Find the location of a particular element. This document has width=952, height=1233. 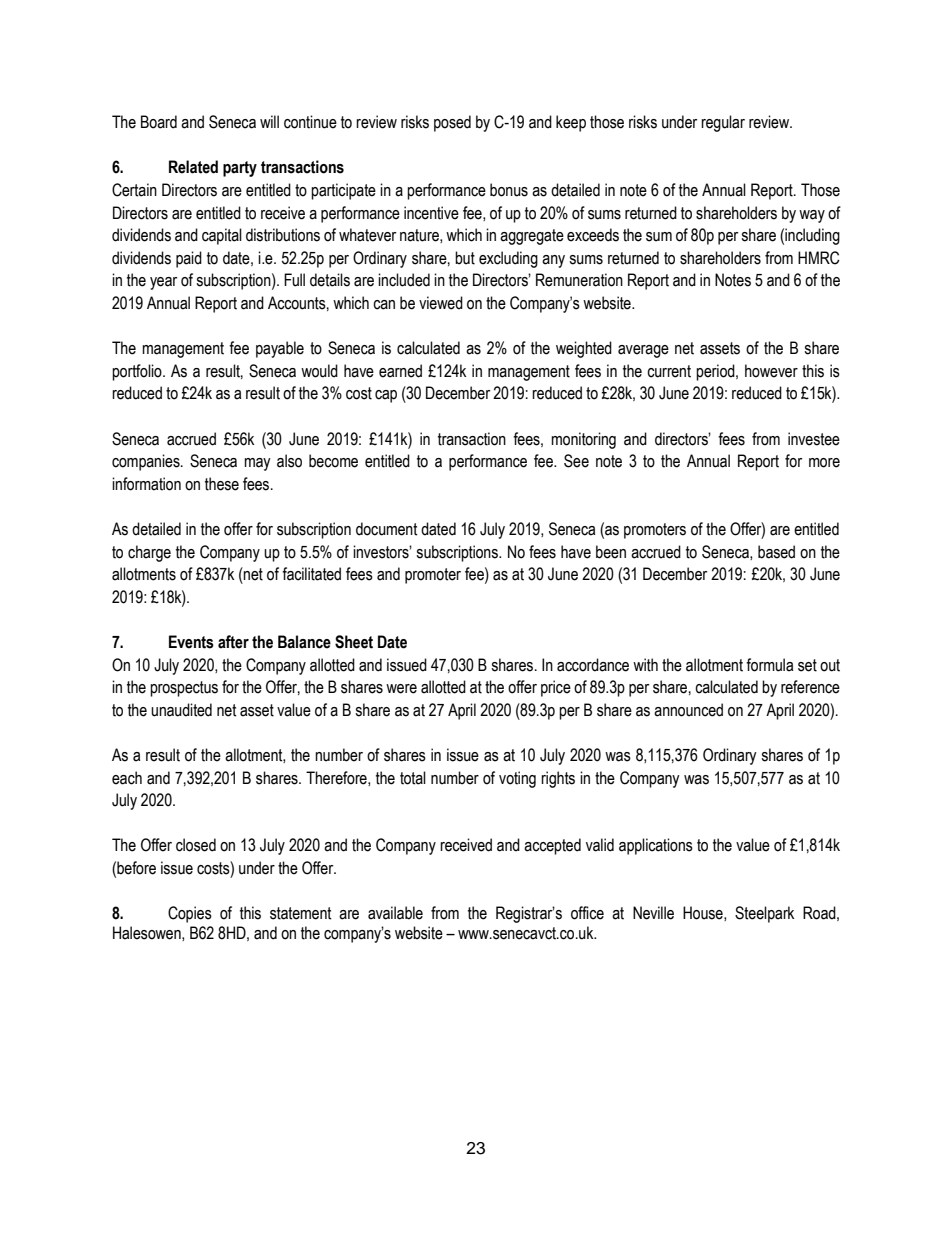

Copies is located at coordinates (190, 914).
